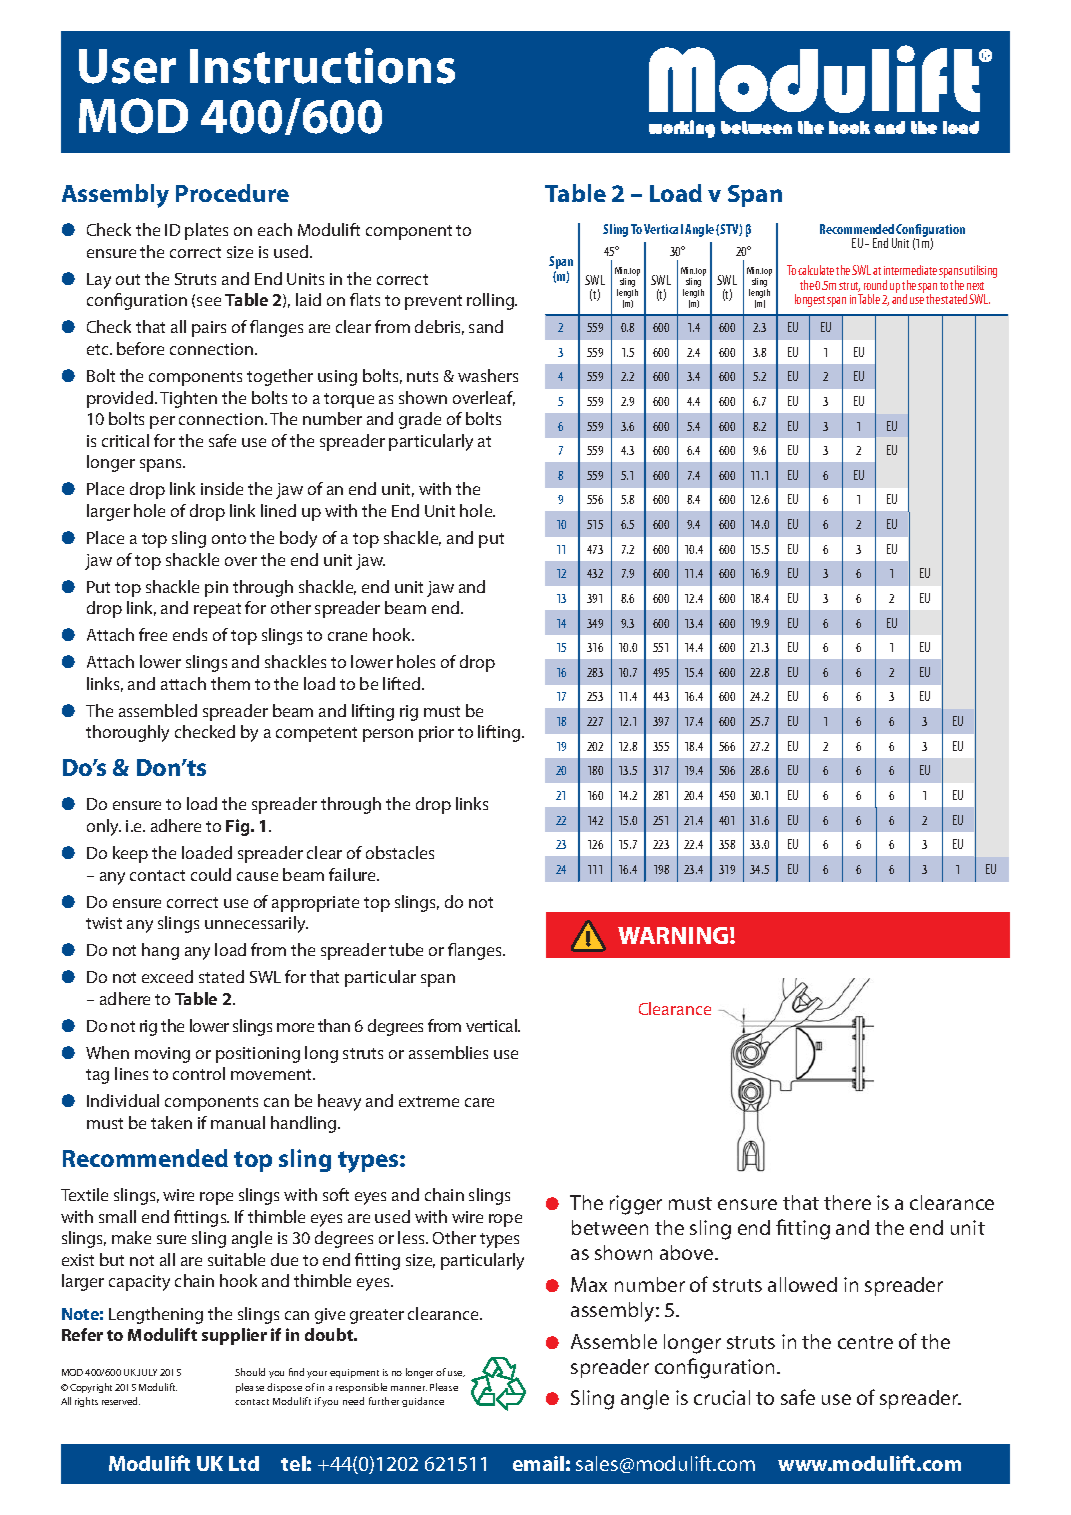 The width and height of the document is (1071, 1515). I want to click on there, so click(847, 1202).
